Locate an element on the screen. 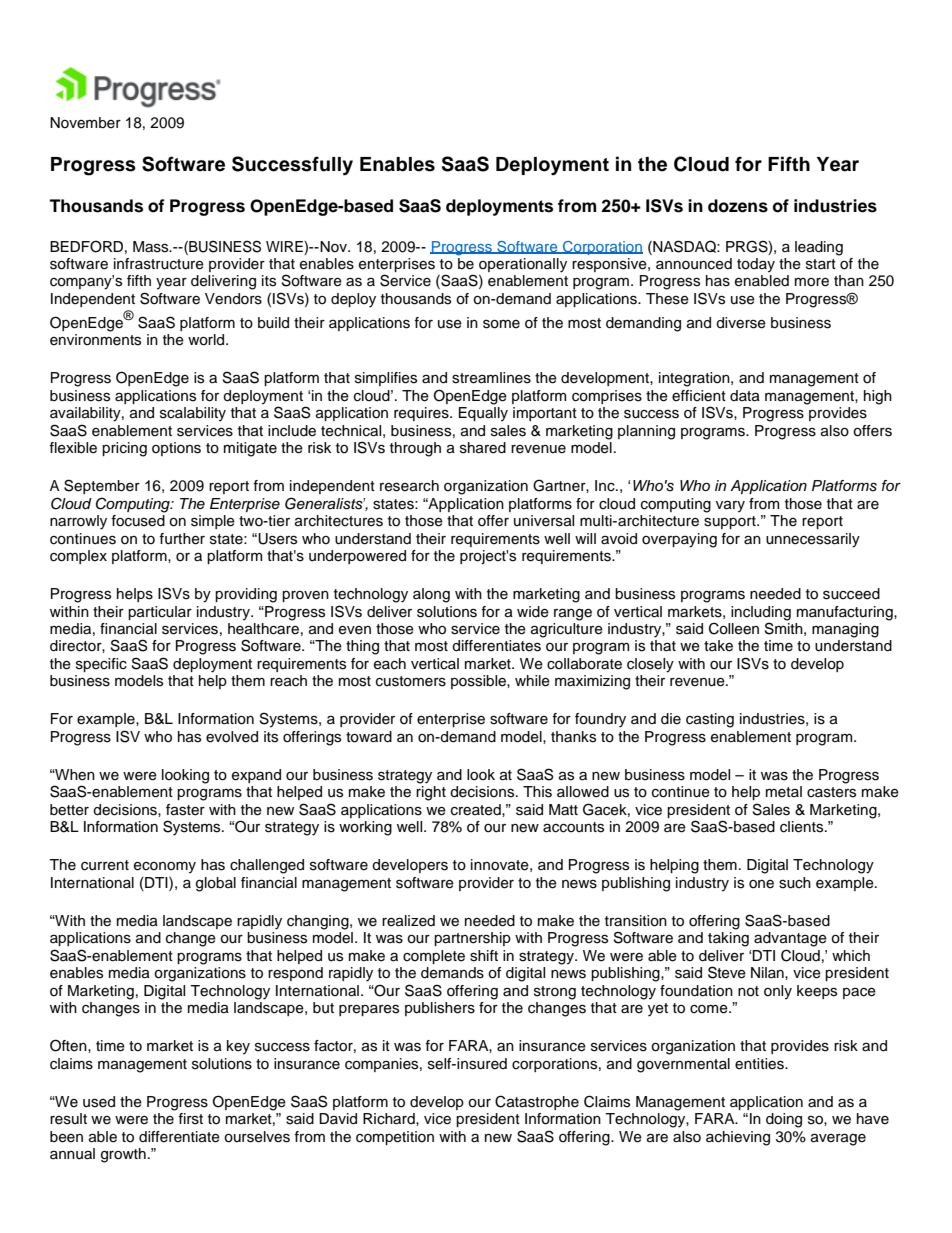 The image size is (952, 1233). operationally is located at coordinates (523, 265).
